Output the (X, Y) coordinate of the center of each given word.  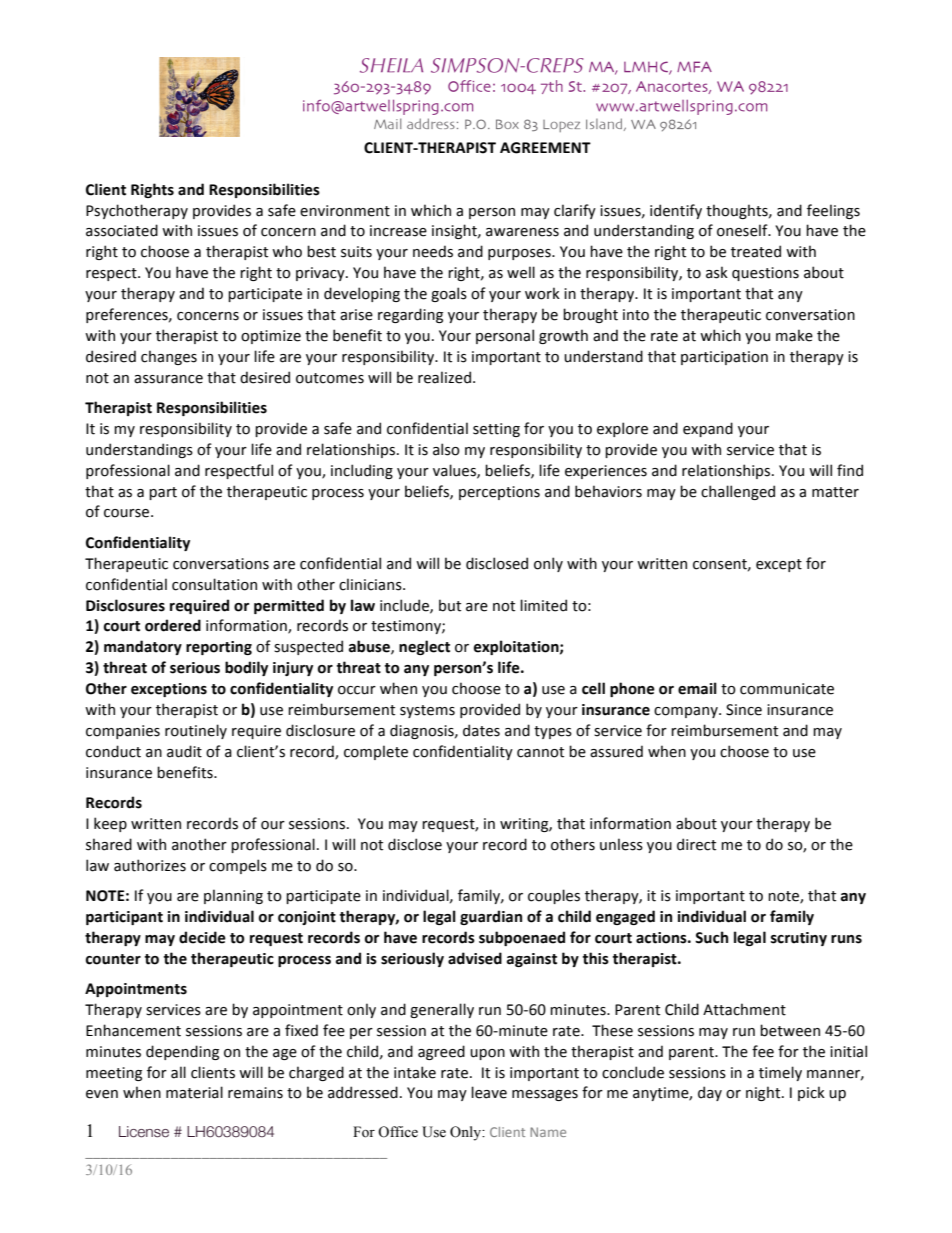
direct (696, 844)
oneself (743, 230)
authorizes (150, 865)
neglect (424, 647)
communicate (787, 689)
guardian (491, 917)
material (194, 1092)
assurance (168, 379)
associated (122, 230)
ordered (173, 625)
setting (496, 430)
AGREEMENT (545, 148)
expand (708, 429)
